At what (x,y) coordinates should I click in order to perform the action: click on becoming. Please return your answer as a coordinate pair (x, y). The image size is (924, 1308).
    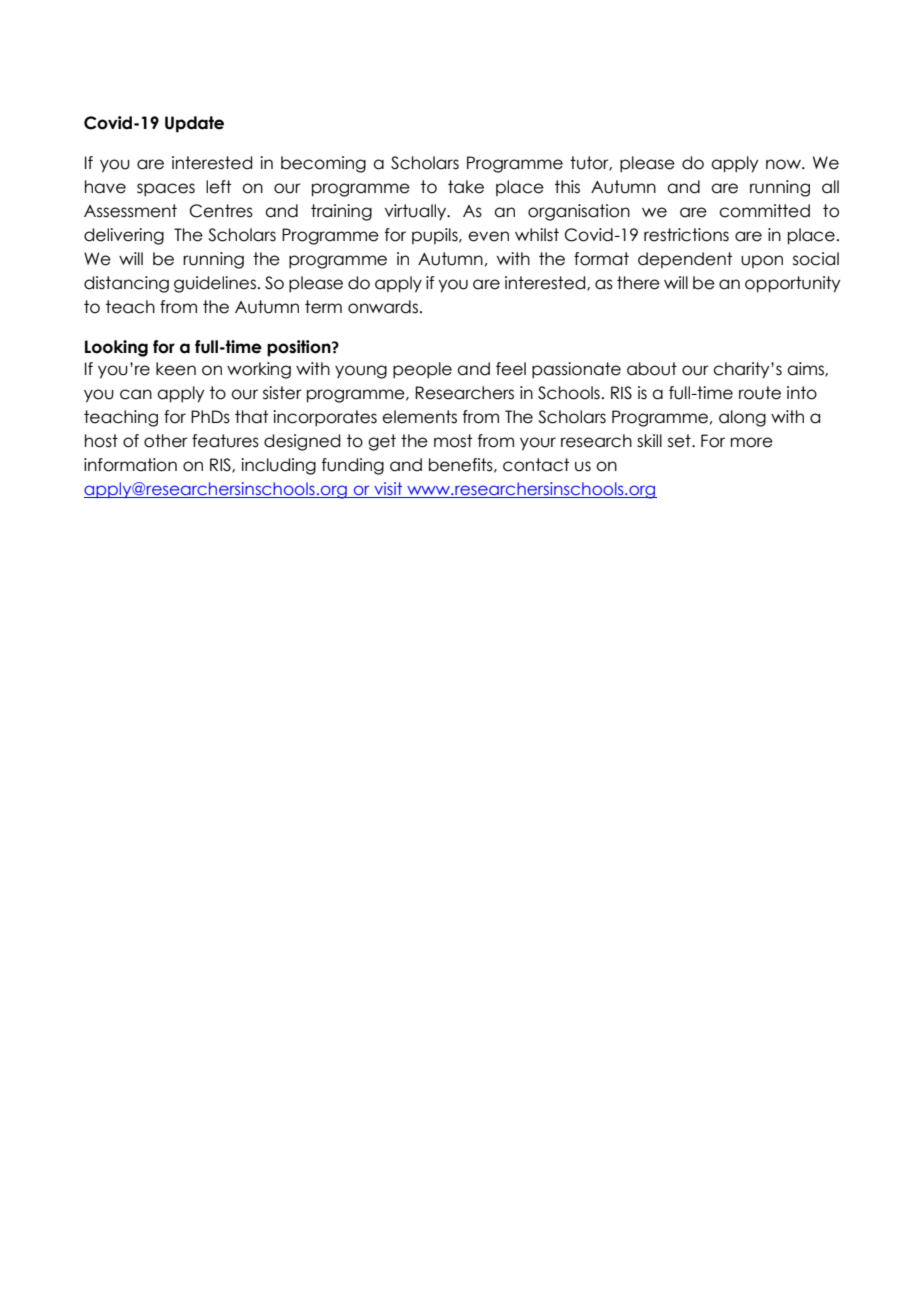
    Looking at the image, I should click on (323, 164).
